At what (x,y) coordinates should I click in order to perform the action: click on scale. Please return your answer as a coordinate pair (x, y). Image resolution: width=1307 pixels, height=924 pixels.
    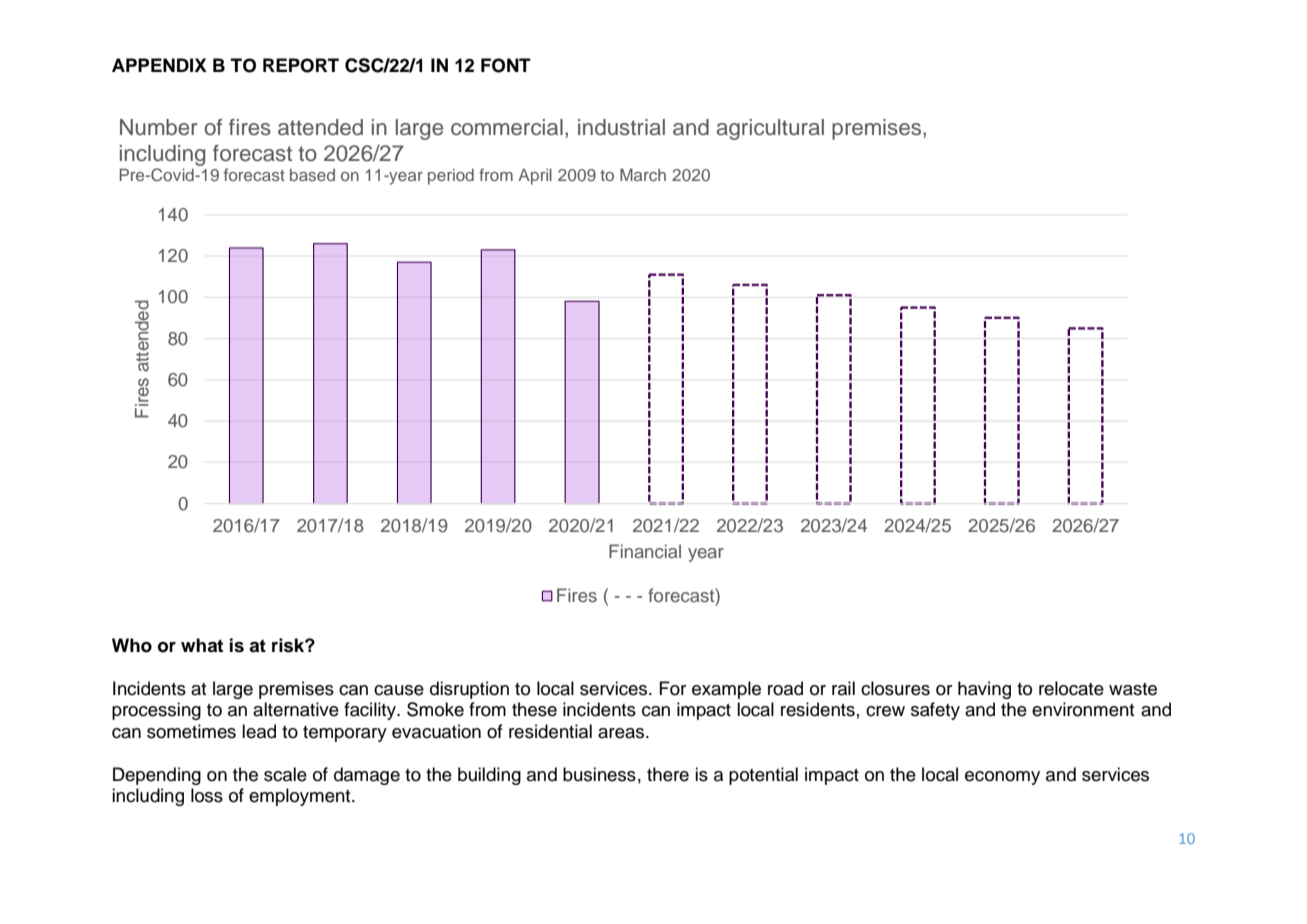
    Looking at the image, I should click on (285, 774).
